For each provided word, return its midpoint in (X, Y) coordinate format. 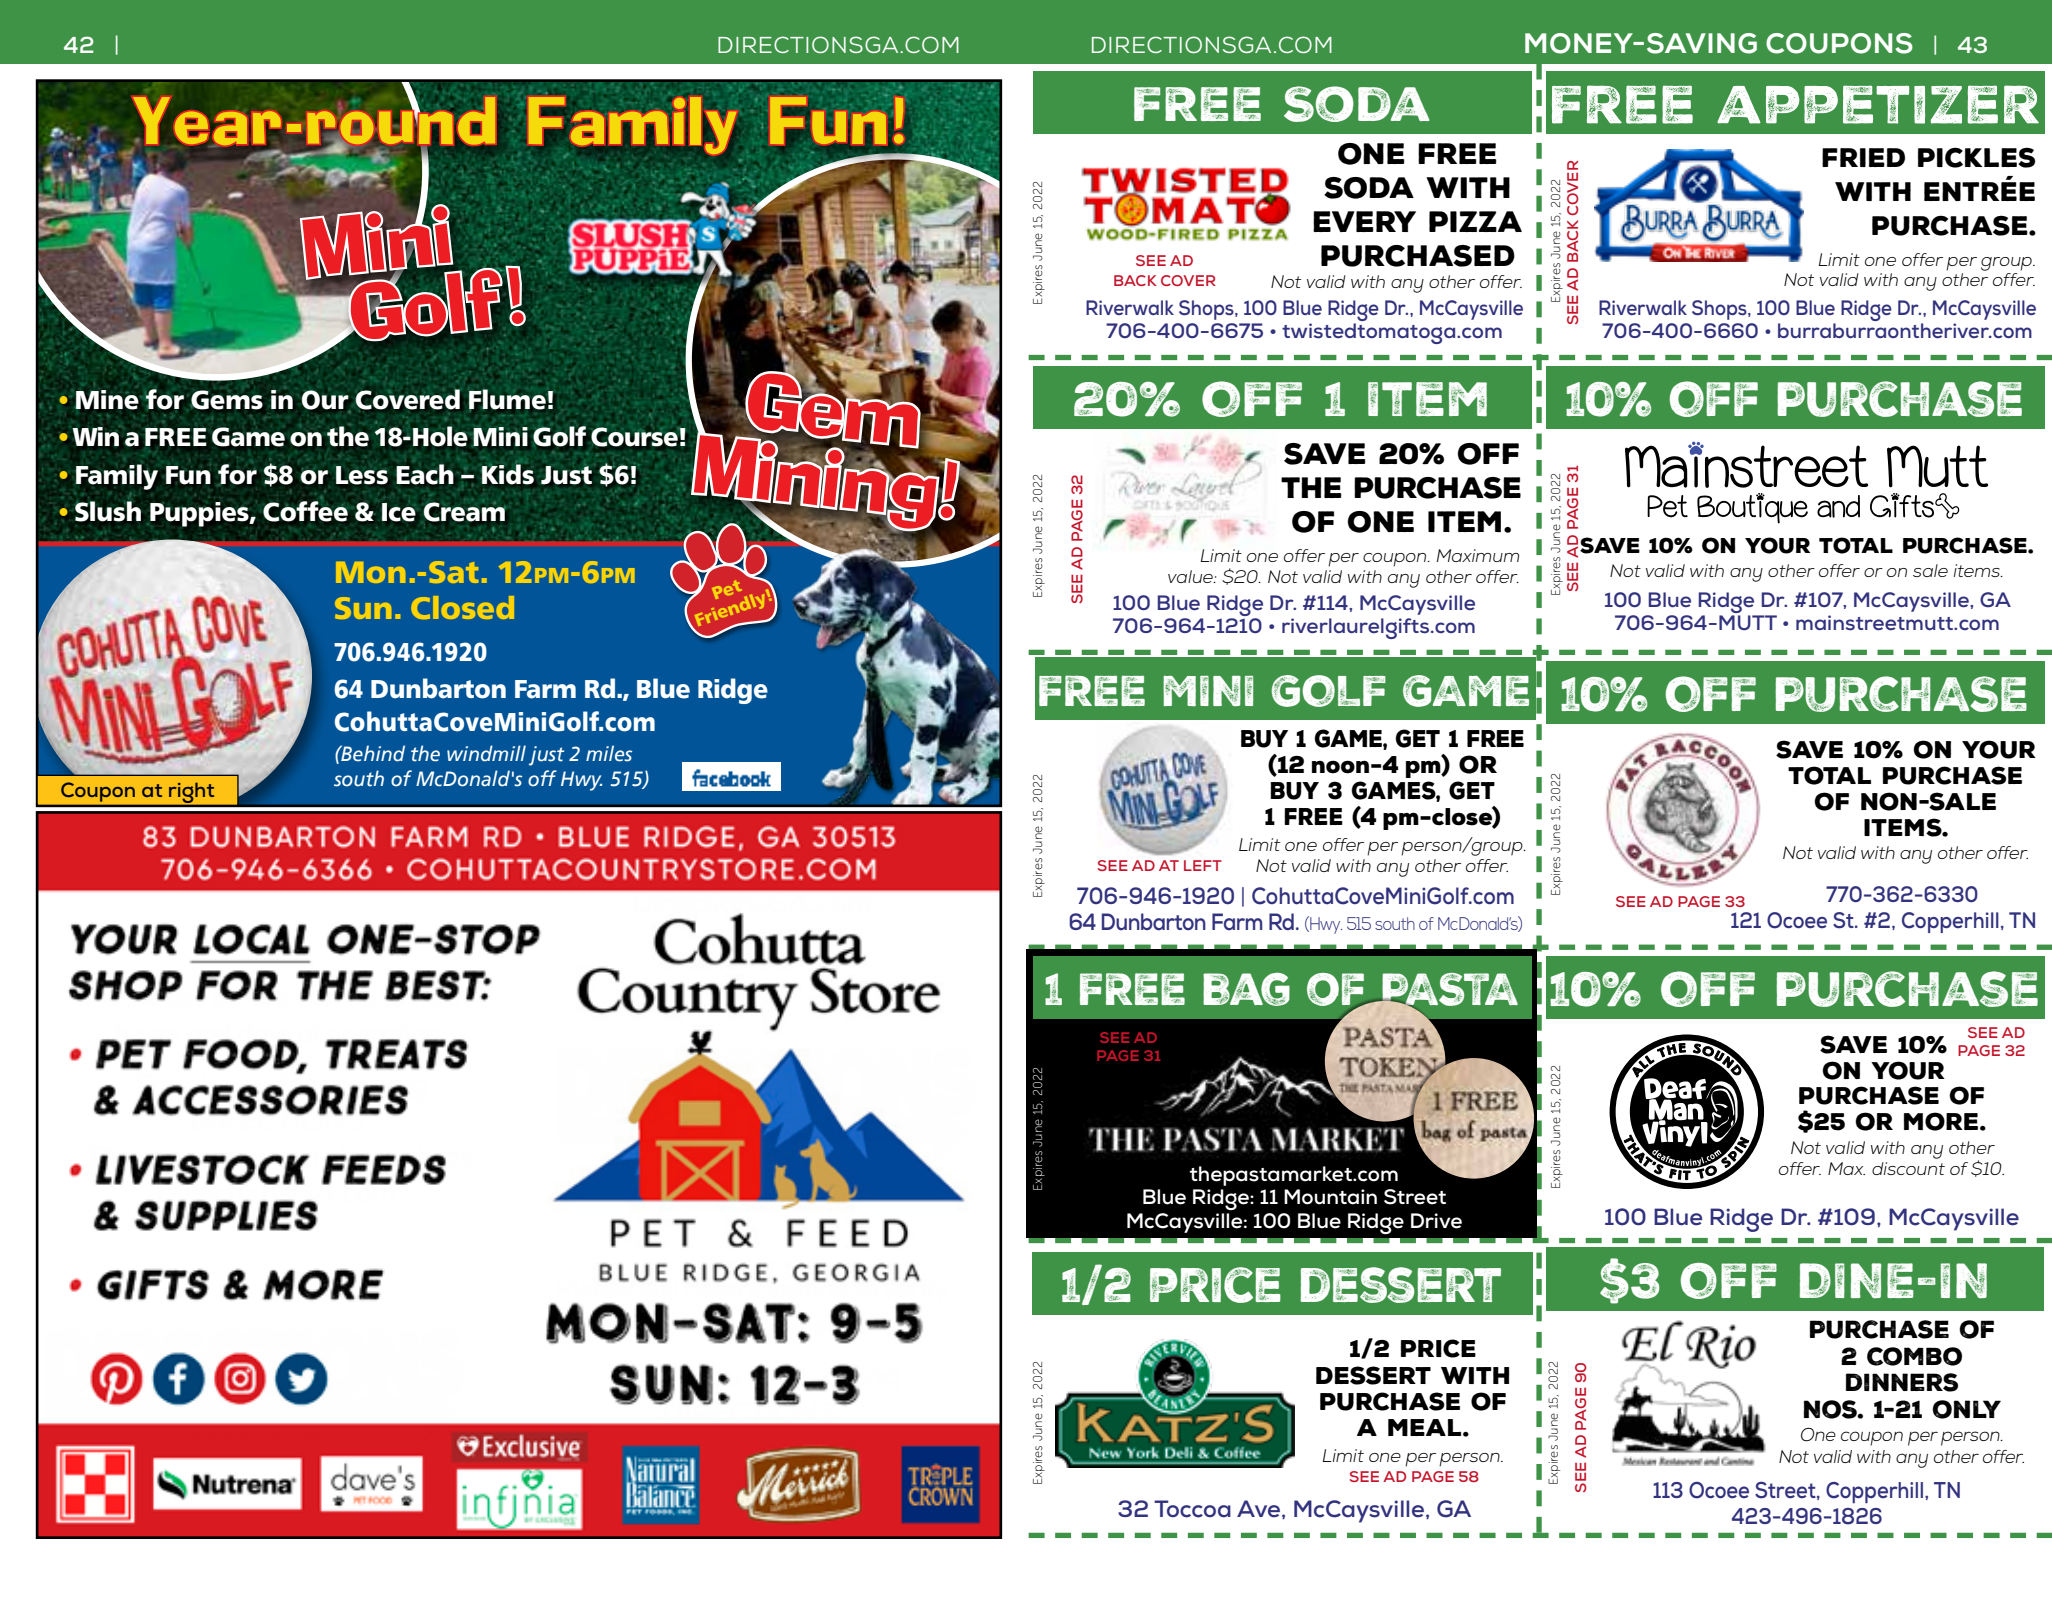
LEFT (1203, 865)
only (1966, 1409)
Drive (1436, 1221)
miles (609, 753)
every (1364, 221)
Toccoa (1192, 1509)
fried (1863, 157)
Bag (1246, 989)
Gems (227, 400)
